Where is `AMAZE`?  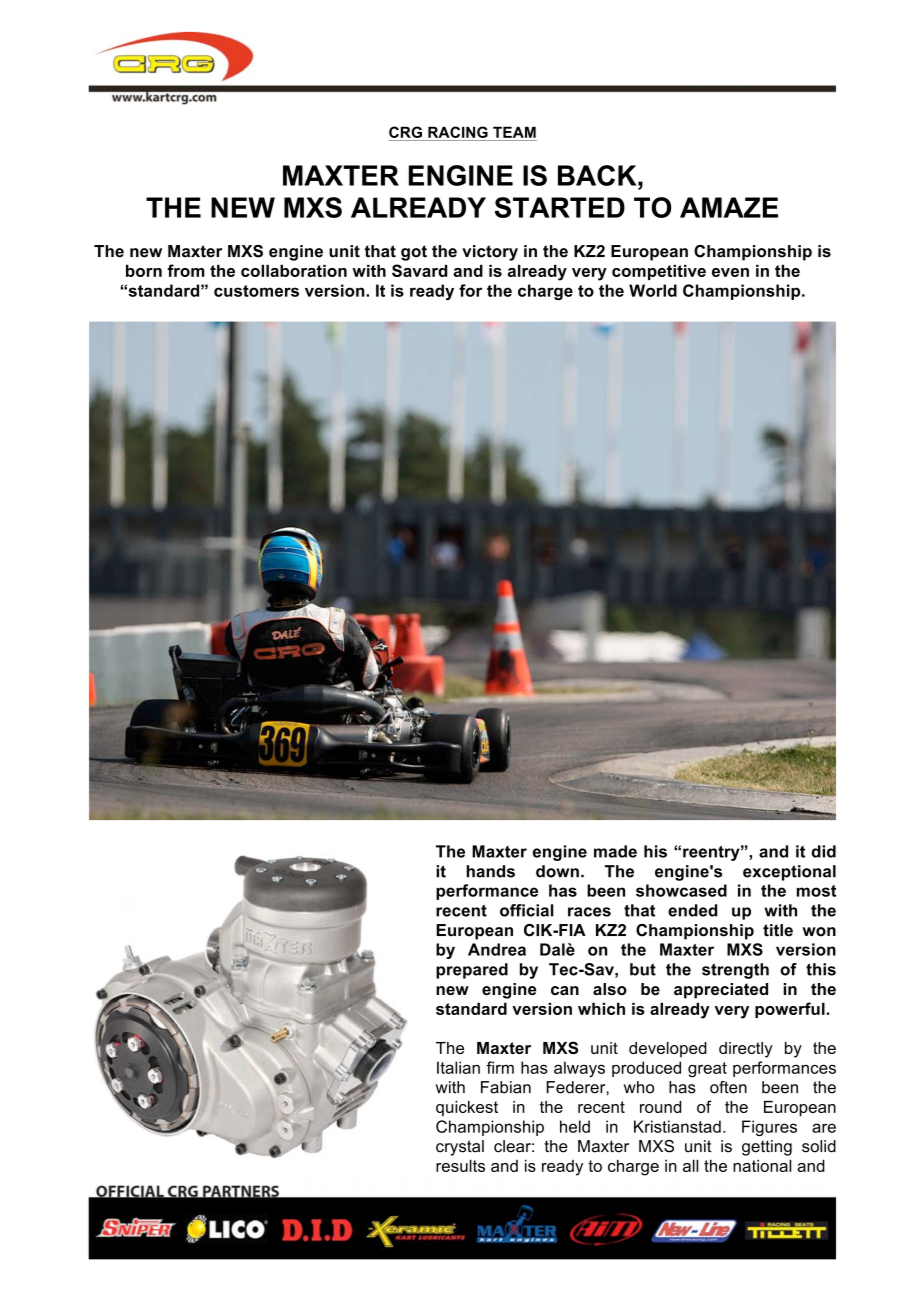
AMAZE is located at coordinates (729, 207).
